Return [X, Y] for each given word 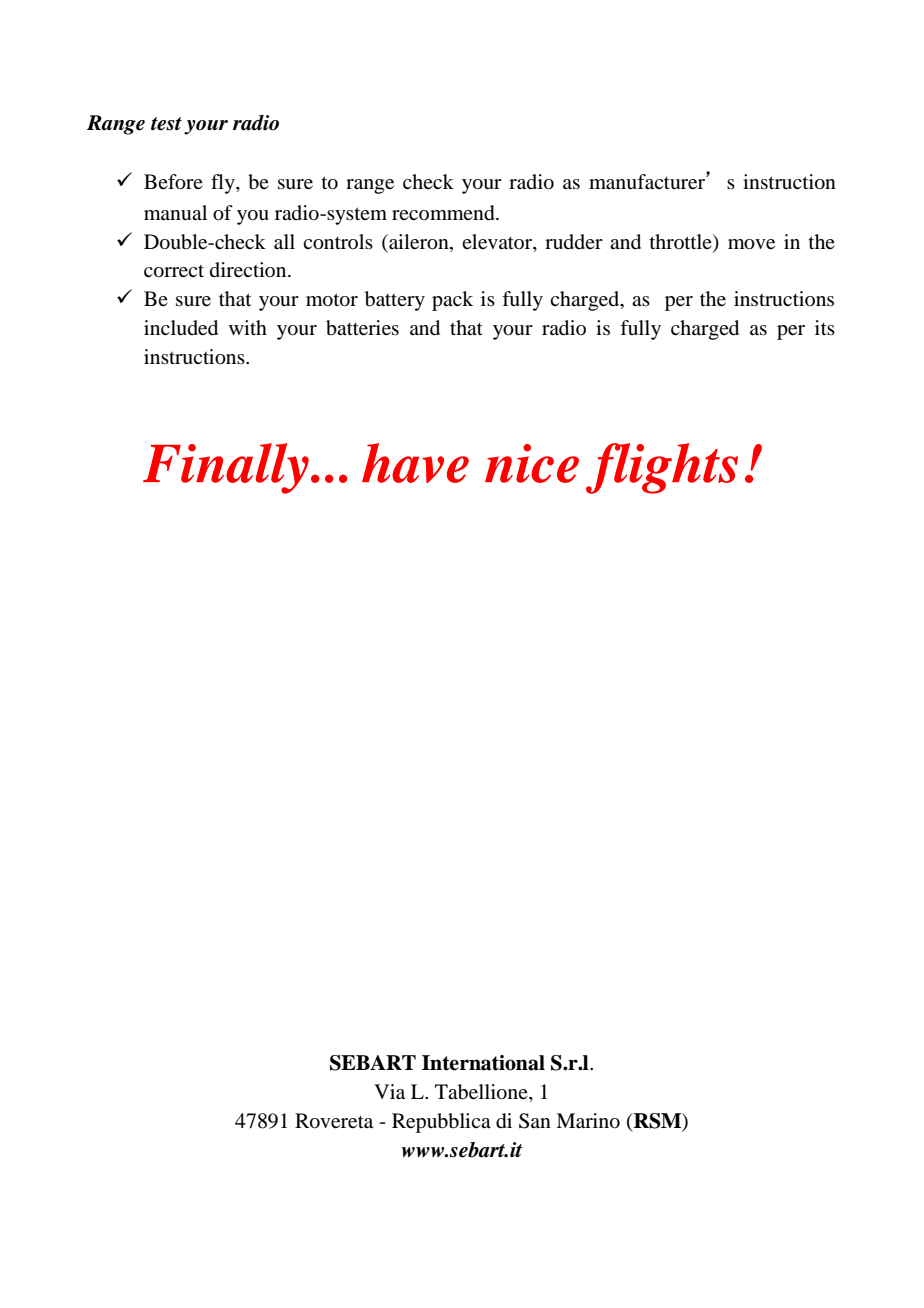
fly [224, 184]
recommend [444, 213]
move [751, 244]
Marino [588, 1121]
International [483, 1063]
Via [389, 1092]
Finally [226, 468]
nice [532, 463]
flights [662, 468]
